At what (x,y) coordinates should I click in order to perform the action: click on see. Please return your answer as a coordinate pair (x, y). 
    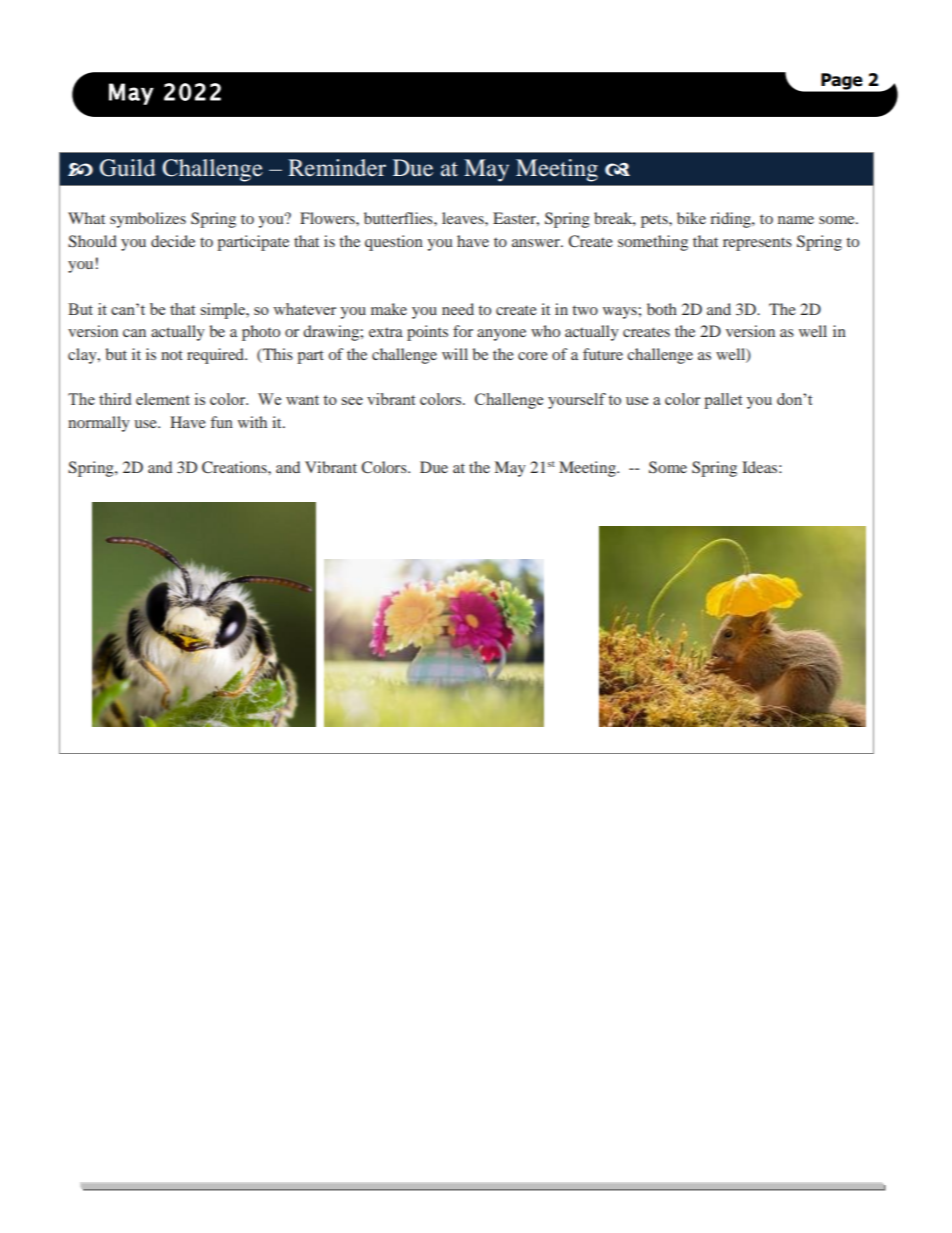
    Looking at the image, I should click on (352, 401).
